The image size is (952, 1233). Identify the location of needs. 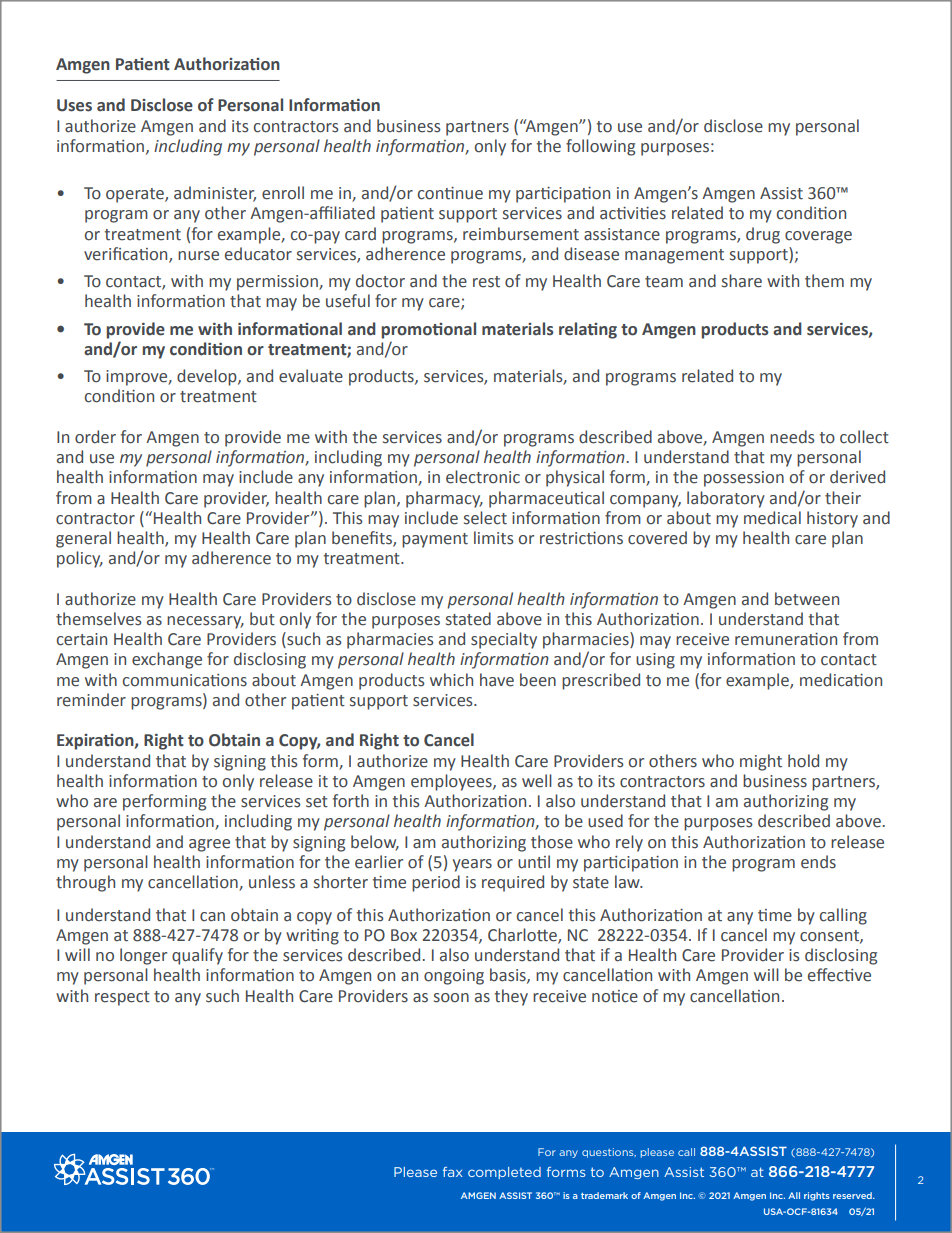
(792, 437).
